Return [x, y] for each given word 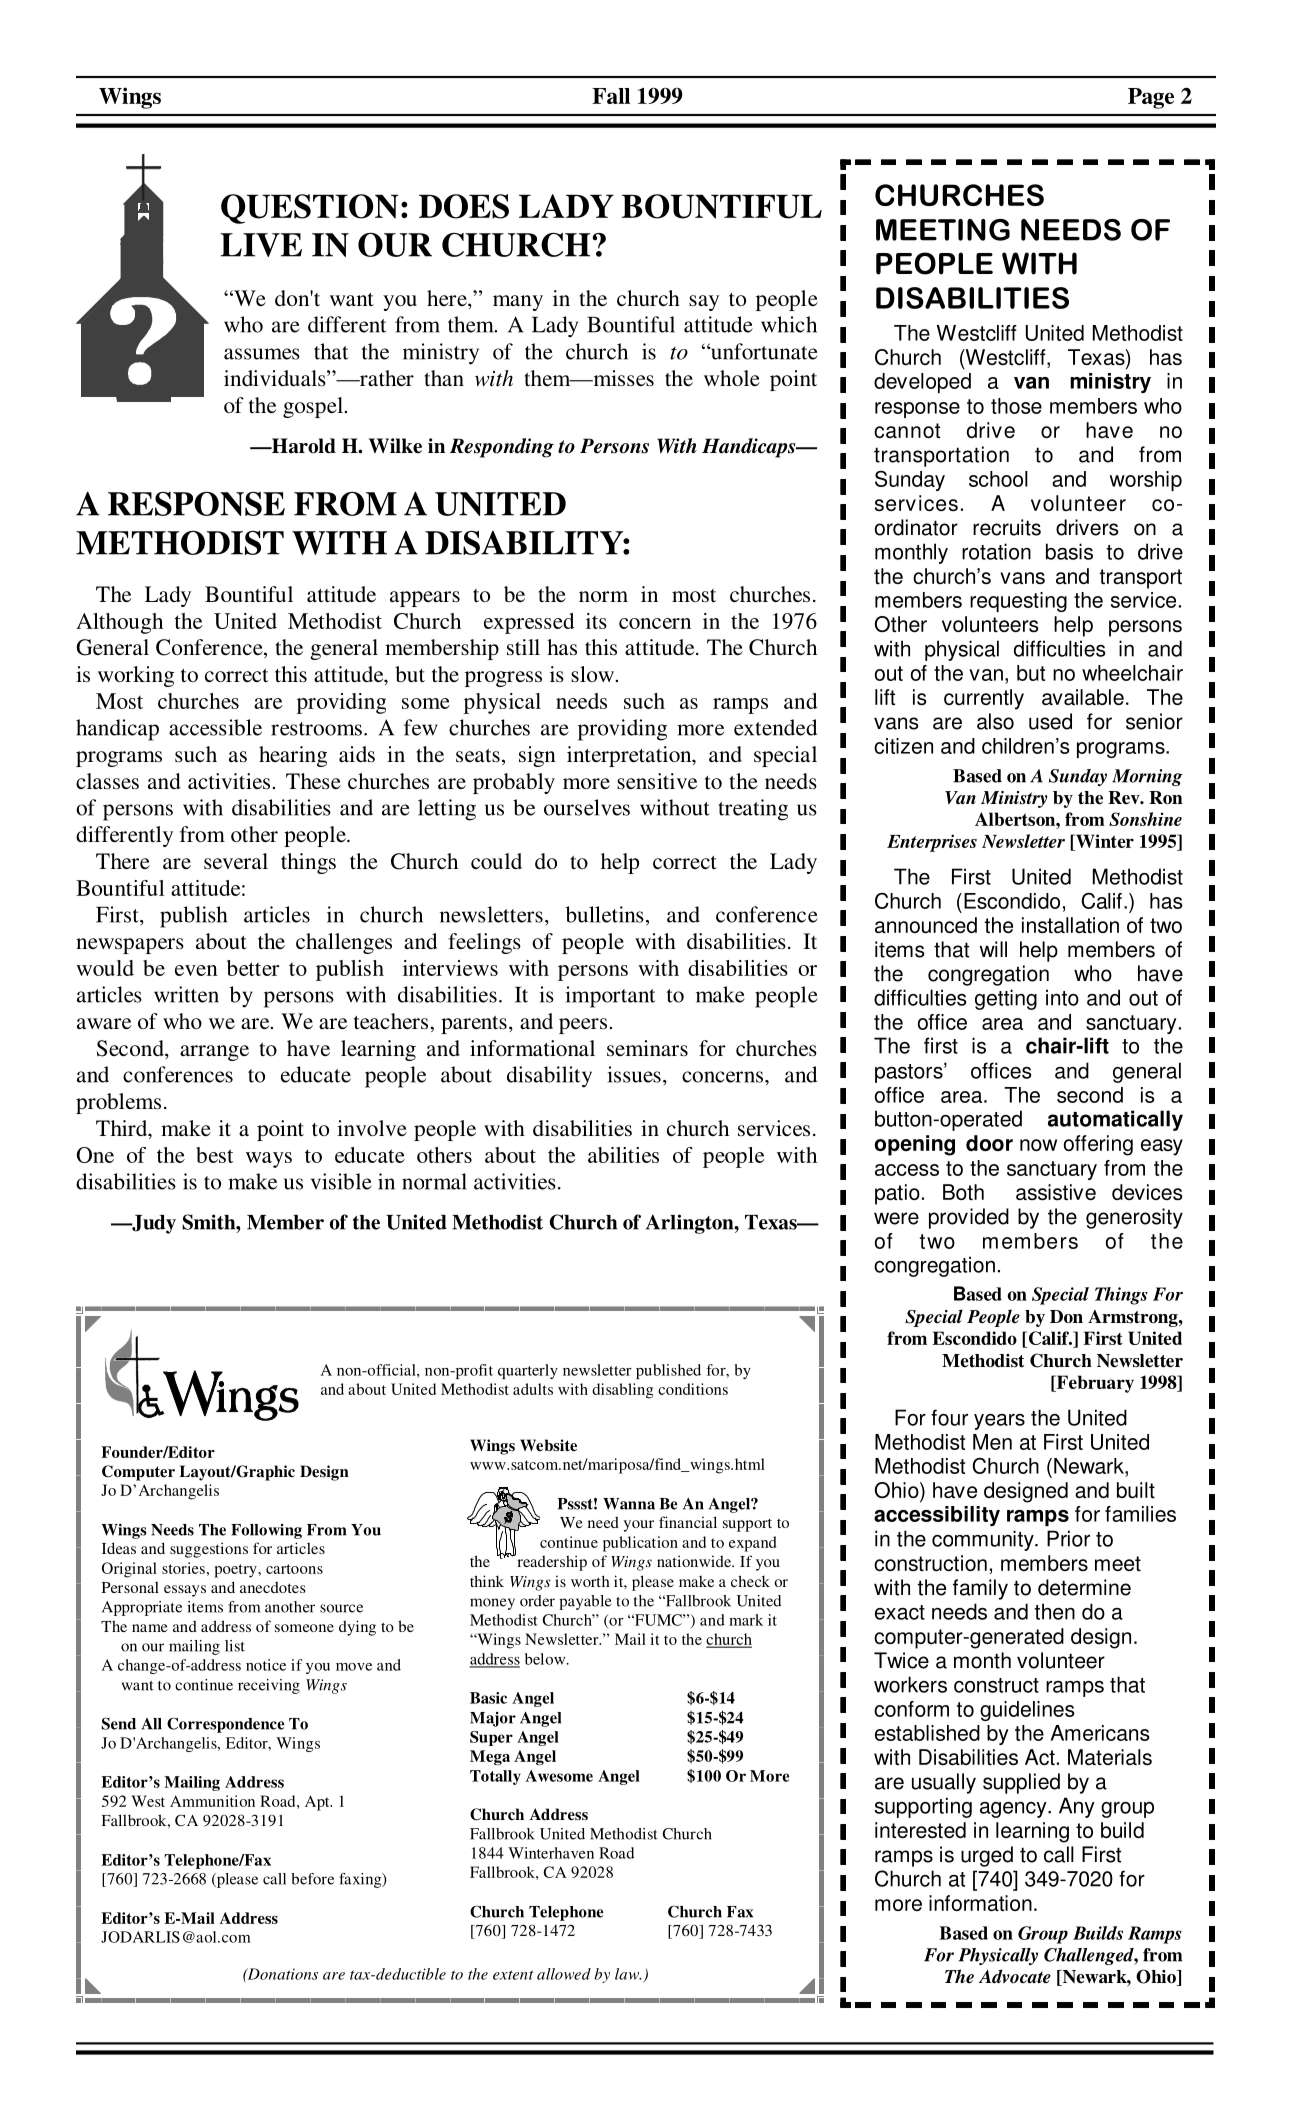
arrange [214, 1053]
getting [1006, 999]
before [312, 1879]
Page [1151, 98]
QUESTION [310, 209]
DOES [464, 206]
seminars [647, 1048]
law [628, 1974]
